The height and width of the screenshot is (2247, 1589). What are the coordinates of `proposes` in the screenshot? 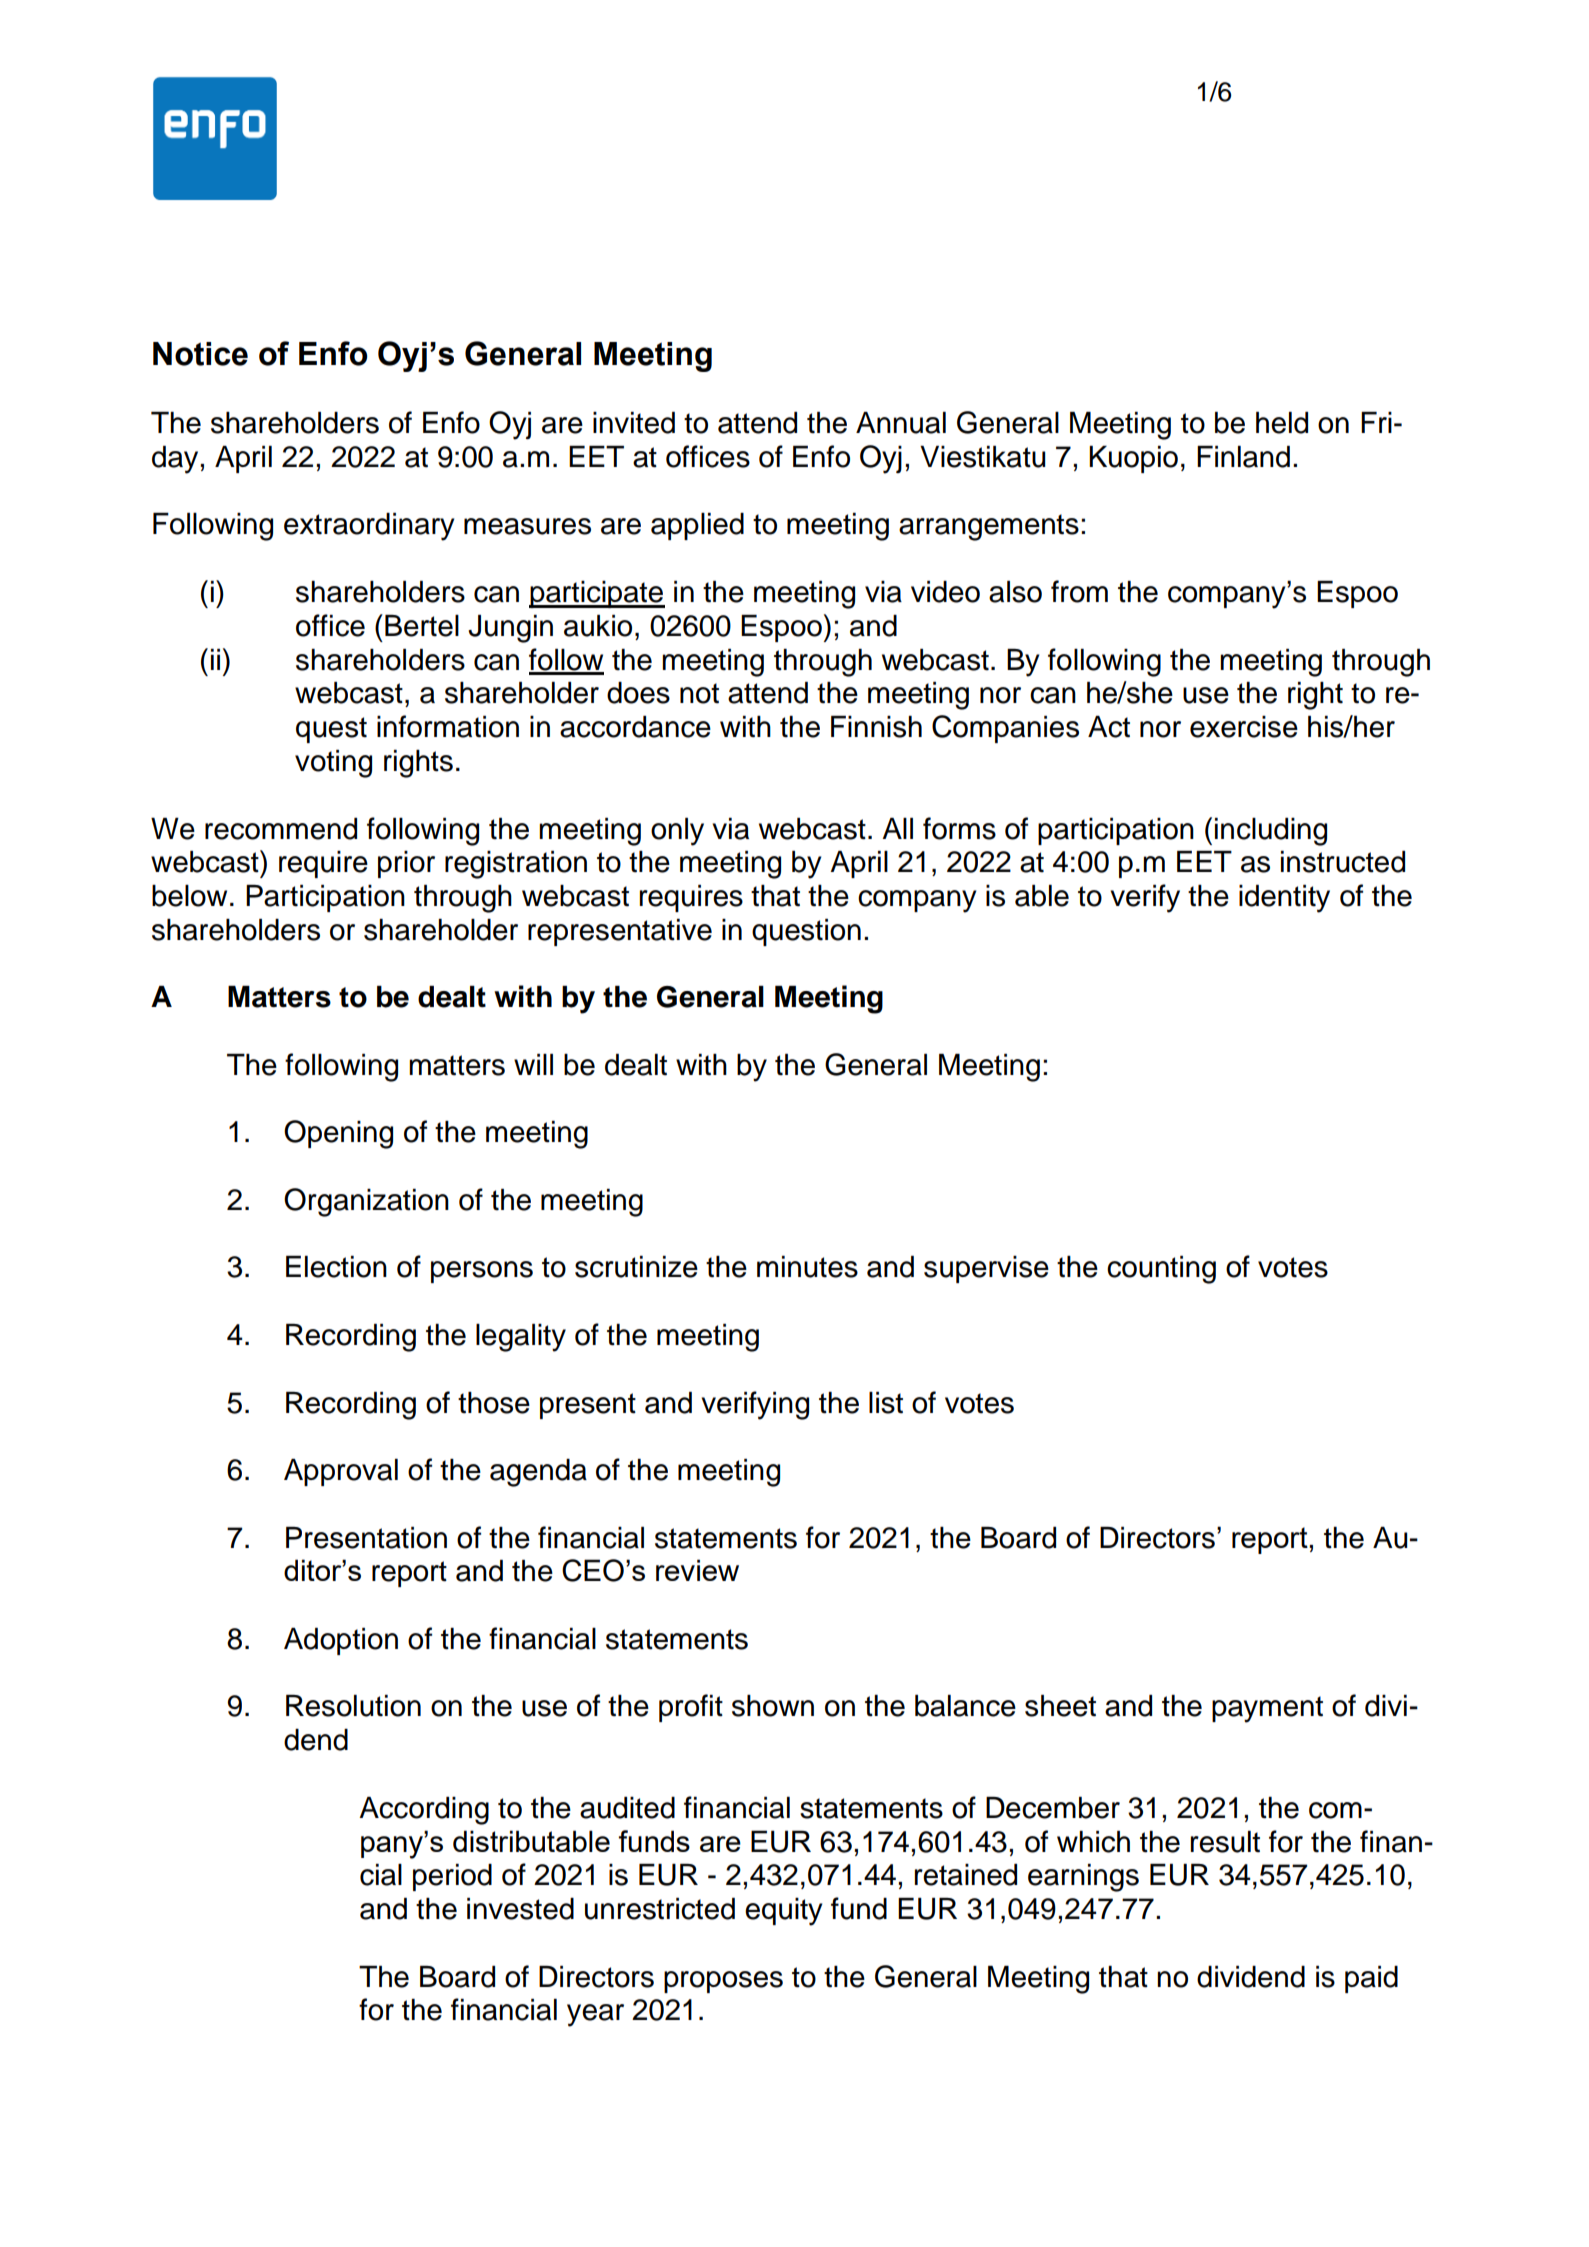 It's located at (723, 1982).
